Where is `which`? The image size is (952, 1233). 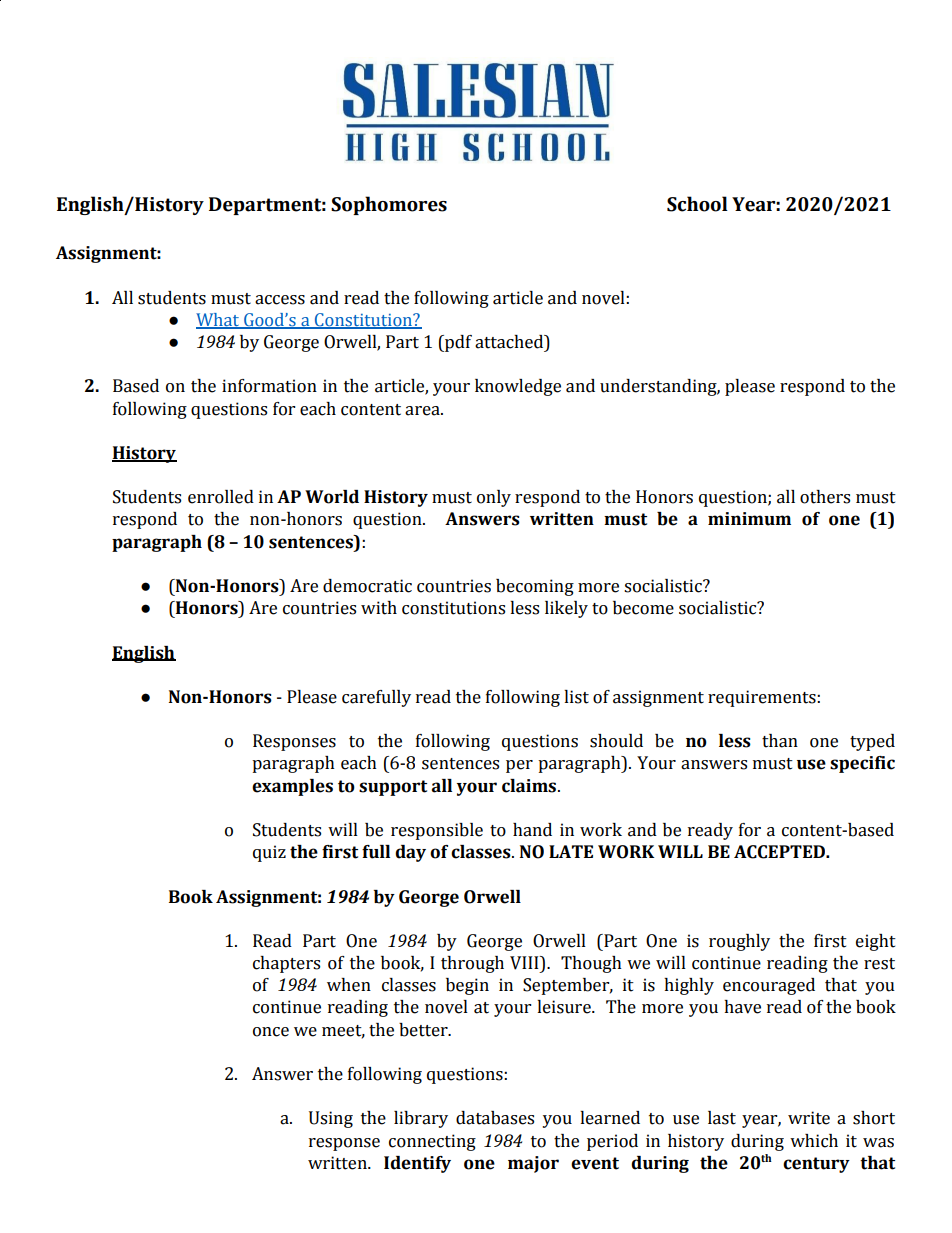 which is located at coordinates (814, 1141).
